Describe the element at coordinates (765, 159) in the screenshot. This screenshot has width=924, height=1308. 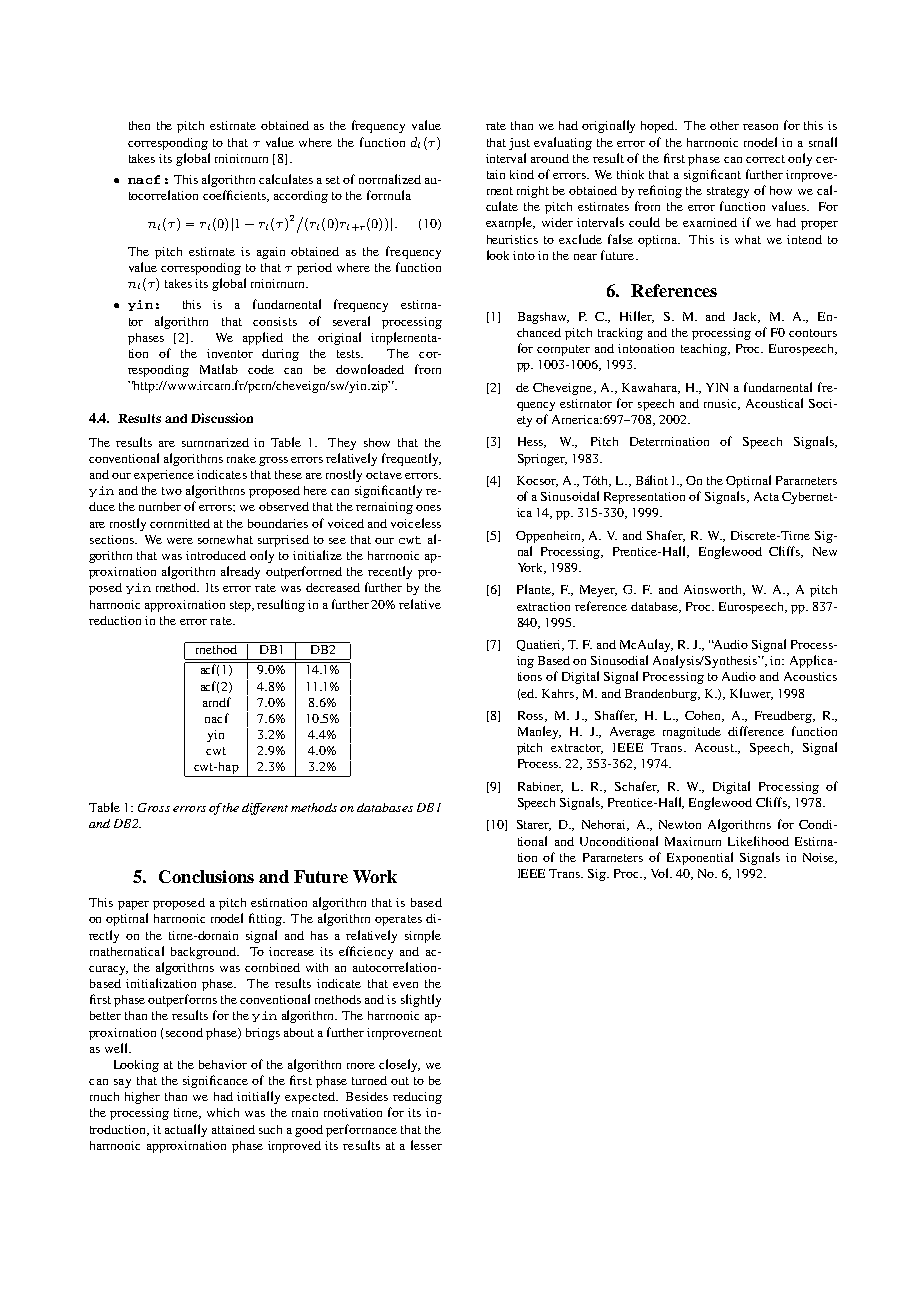
I see `correct` at that location.
